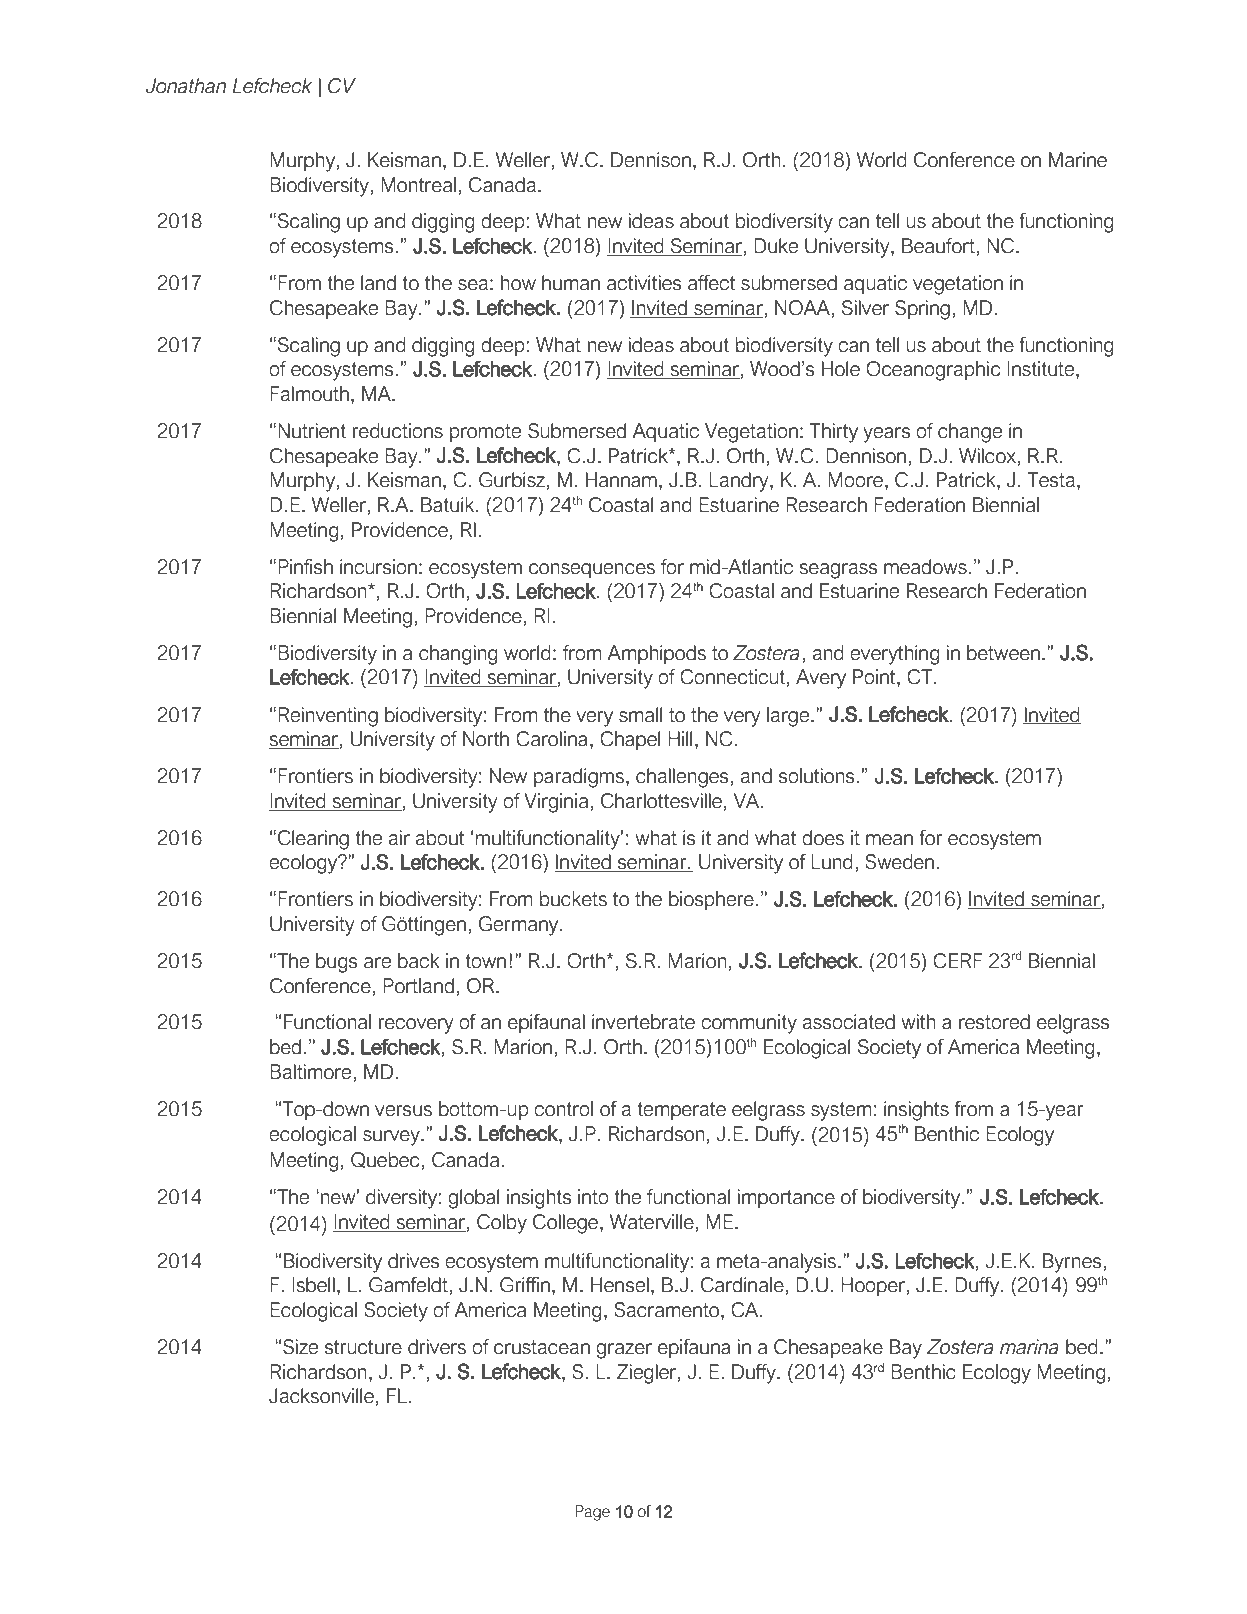 The image size is (1247, 1614). Describe the element at coordinates (313, 840) in the screenshot. I see `Clearing` at that location.
